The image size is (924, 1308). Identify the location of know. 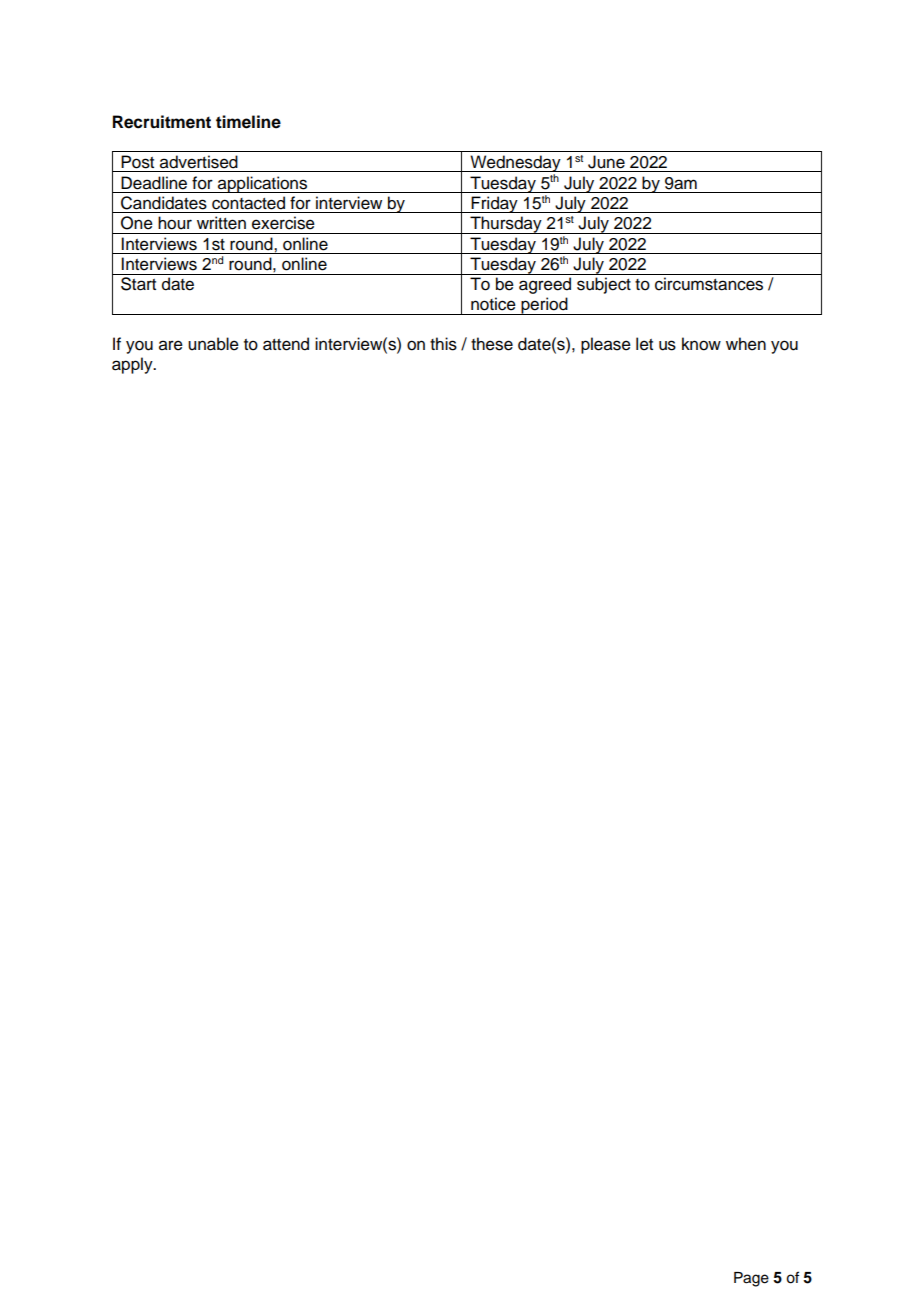
(701, 344).
